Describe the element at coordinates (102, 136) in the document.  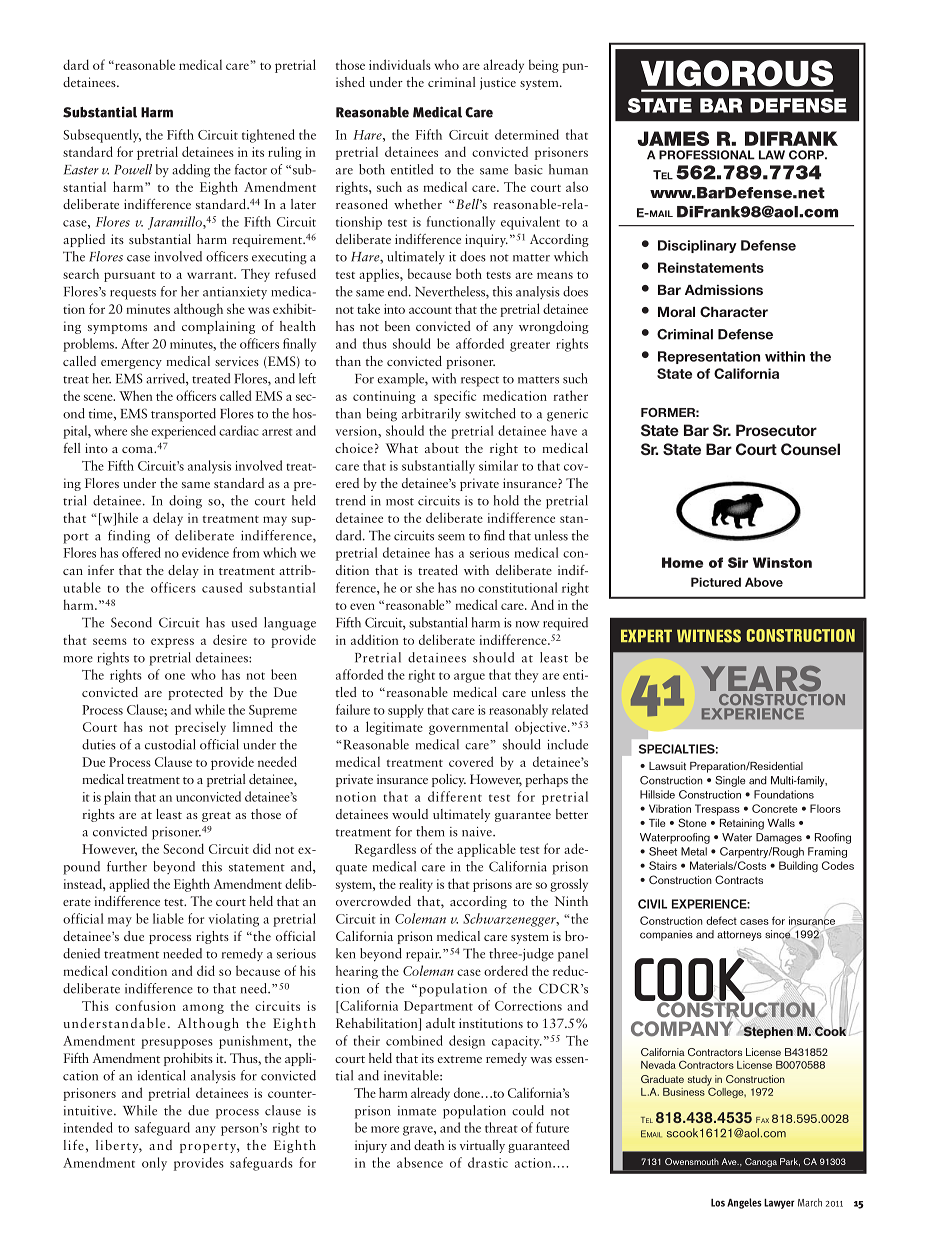
I see `Subsequently` at that location.
